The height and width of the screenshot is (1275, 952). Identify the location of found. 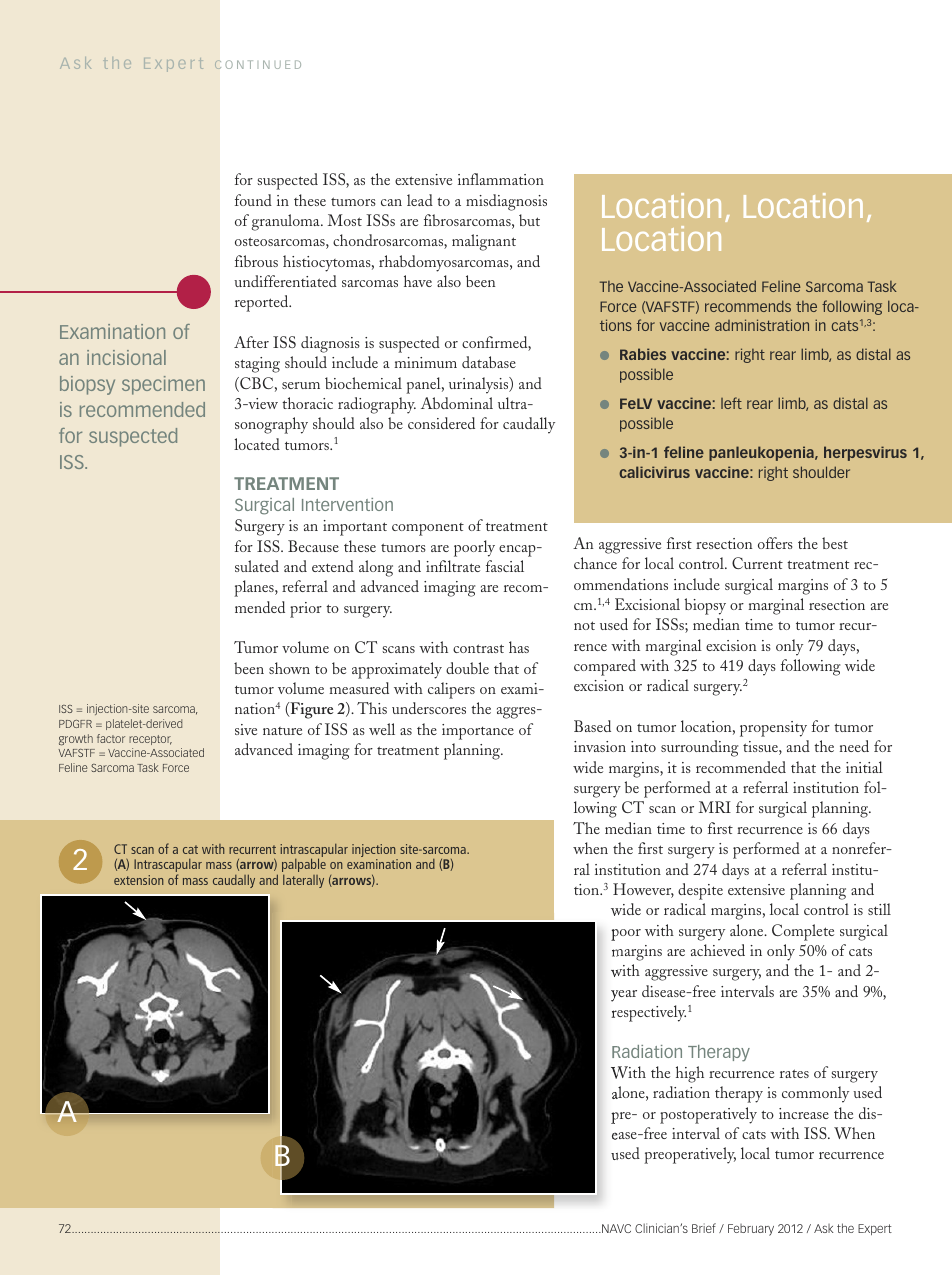
(253, 200).
